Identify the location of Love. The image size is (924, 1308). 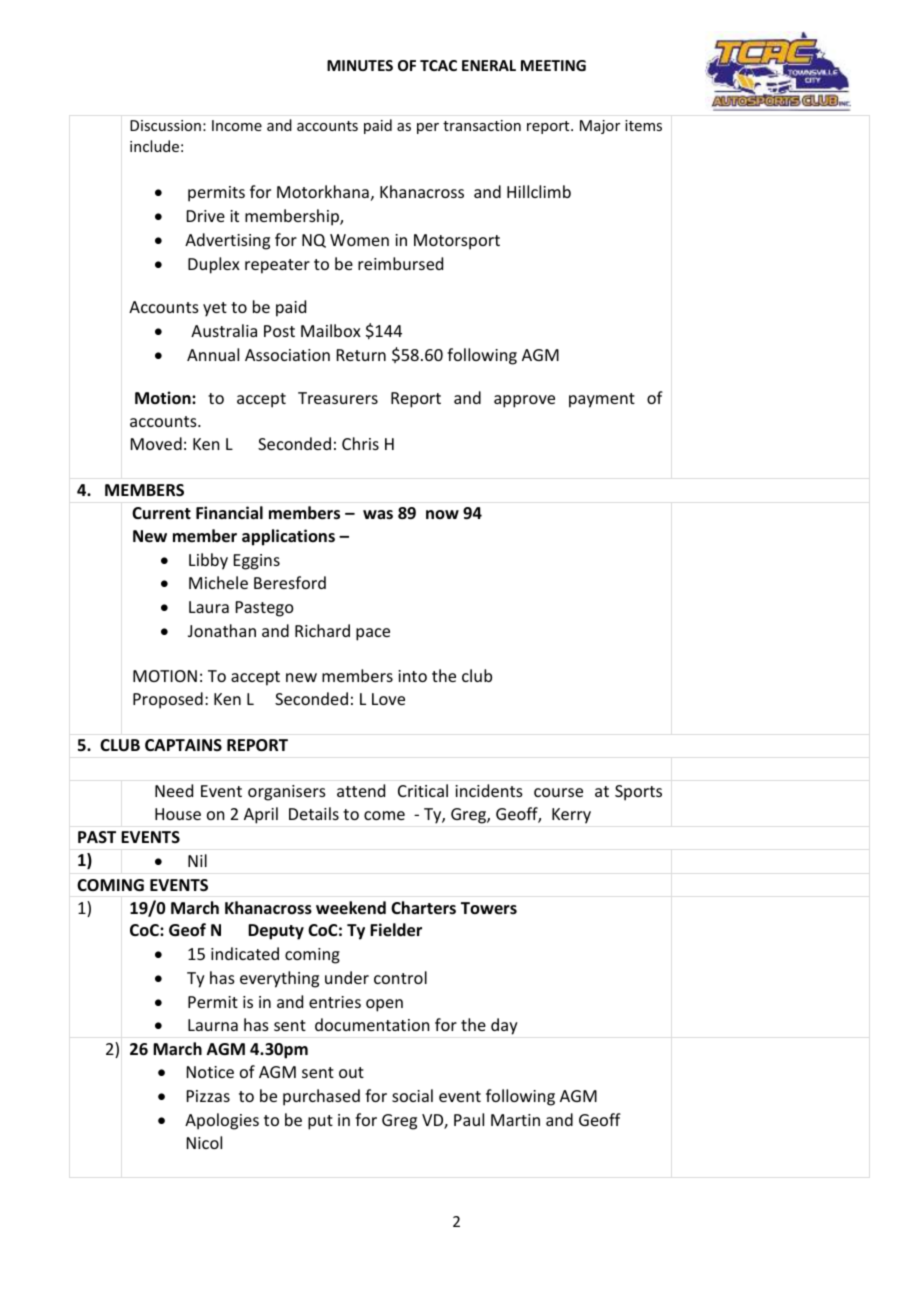
(388, 699).
